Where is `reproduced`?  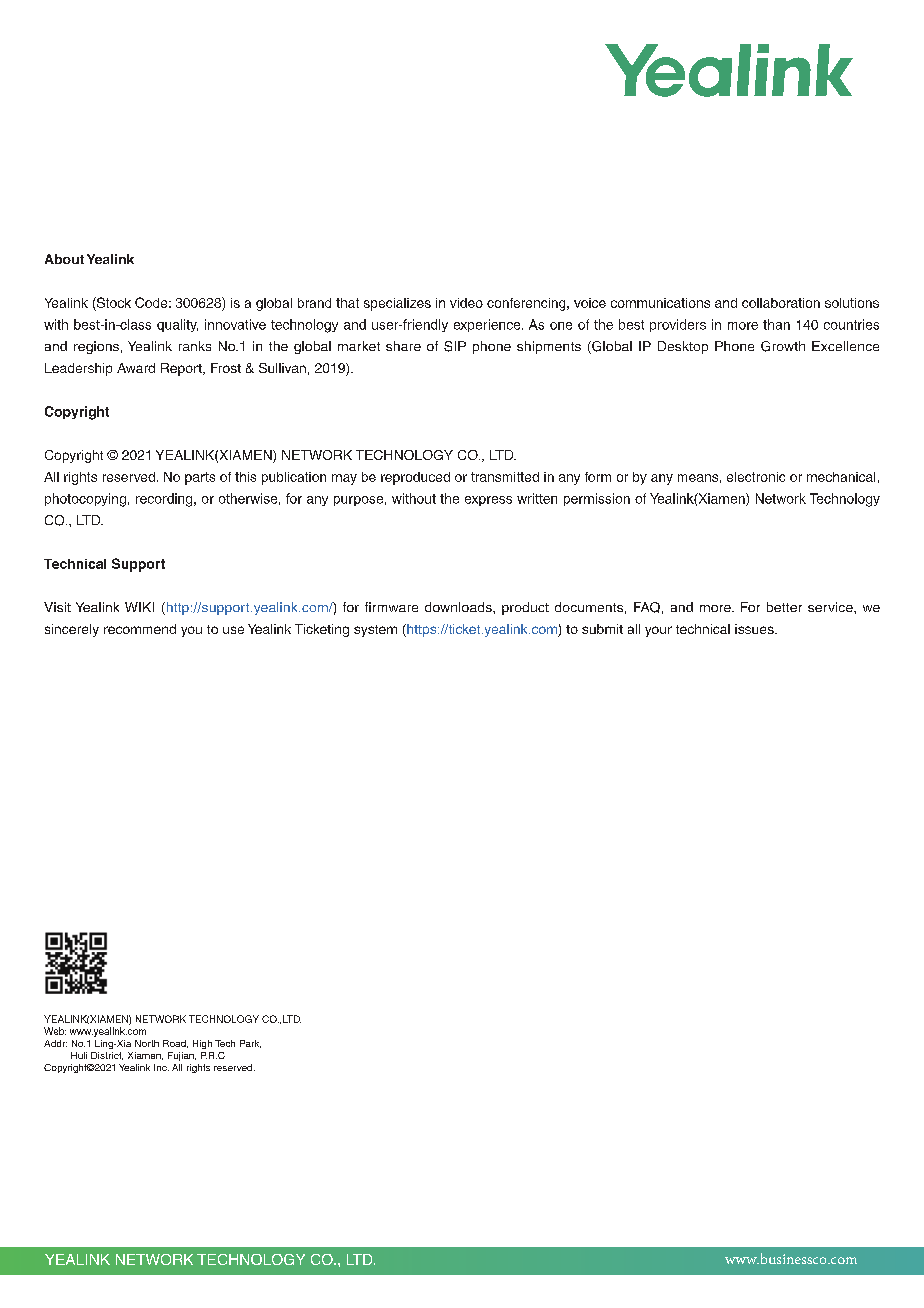
reproduced is located at coordinates (415, 478).
